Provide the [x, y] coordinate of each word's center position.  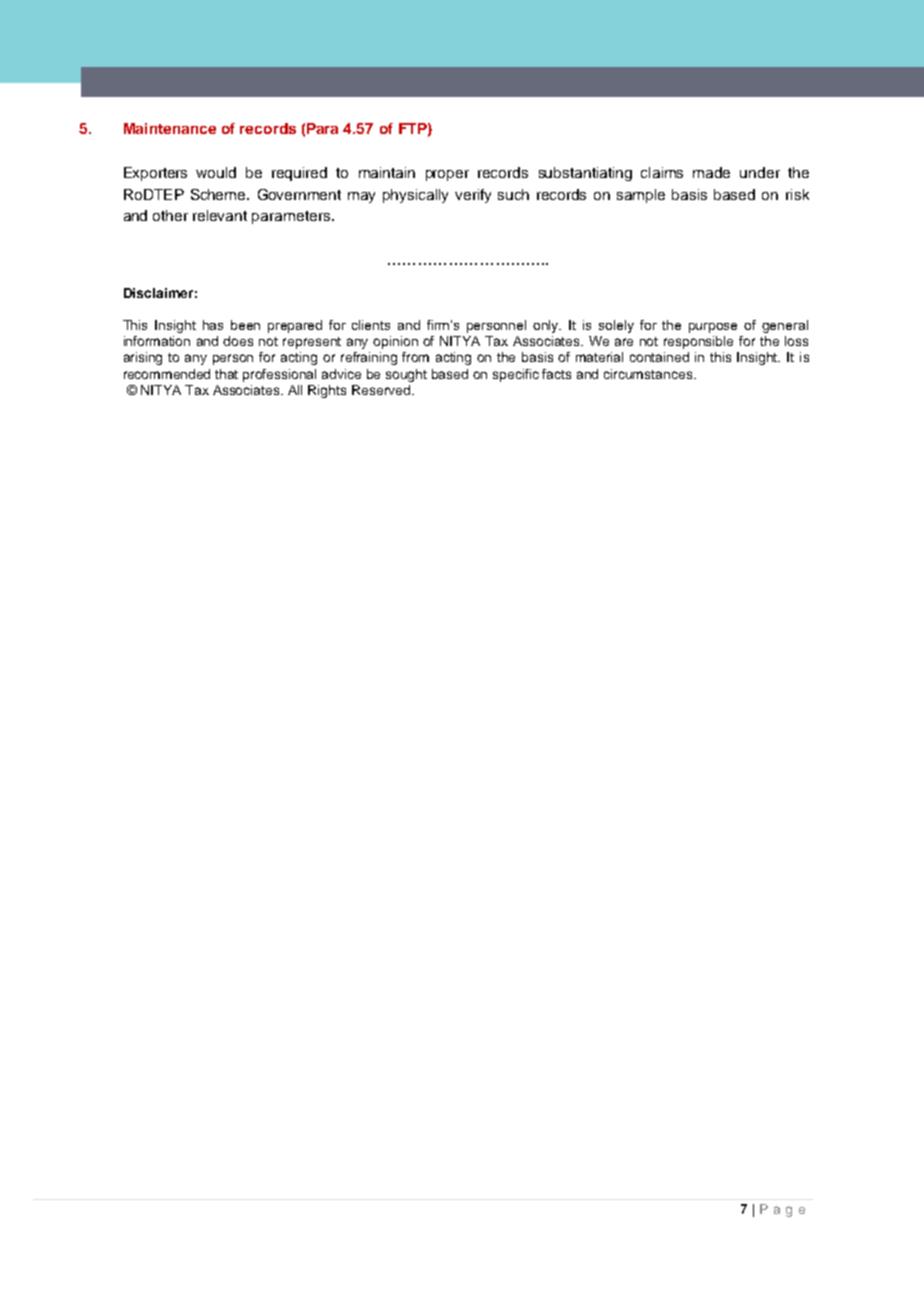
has [213, 325]
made [711, 172]
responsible [698, 342]
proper [447, 175]
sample [641, 196]
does [238, 341]
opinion [395, 342]
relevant [220, 215]
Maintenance [170, 128]
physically [415, 196]
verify [473, 196]
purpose [713, 328]
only [547, 326]
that [226, 374]
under [760, 172]
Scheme [219, 194]
